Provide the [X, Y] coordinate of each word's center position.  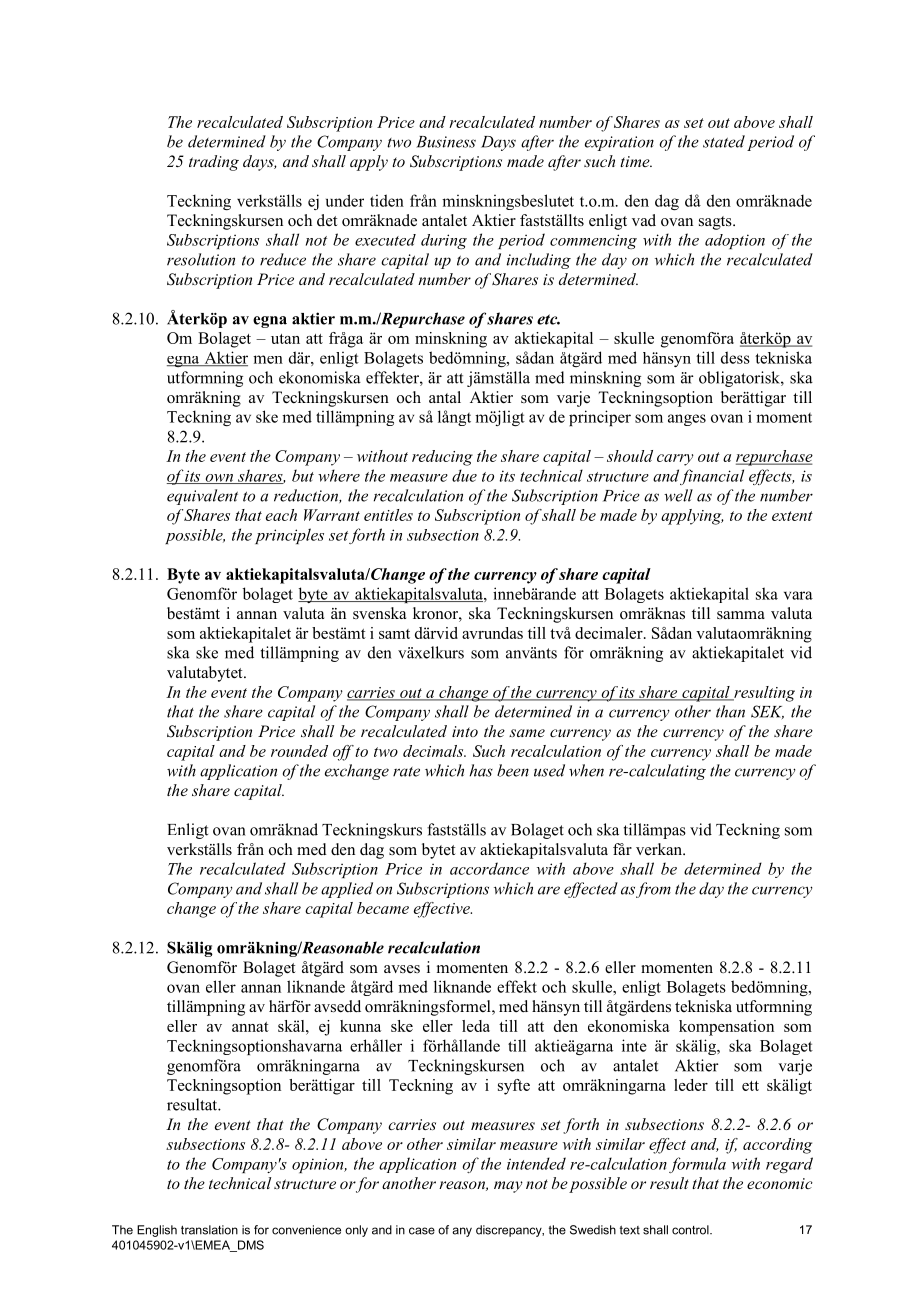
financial [712, 477]
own [219, 479]
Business [446, 142]
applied [347, 890]
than [730, 711]
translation [209, 1230]
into [465, 731]
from [653, 890]
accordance [489, 868]
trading [214, 163]
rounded [299, 751]
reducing [442, 458]
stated [724, 141]
